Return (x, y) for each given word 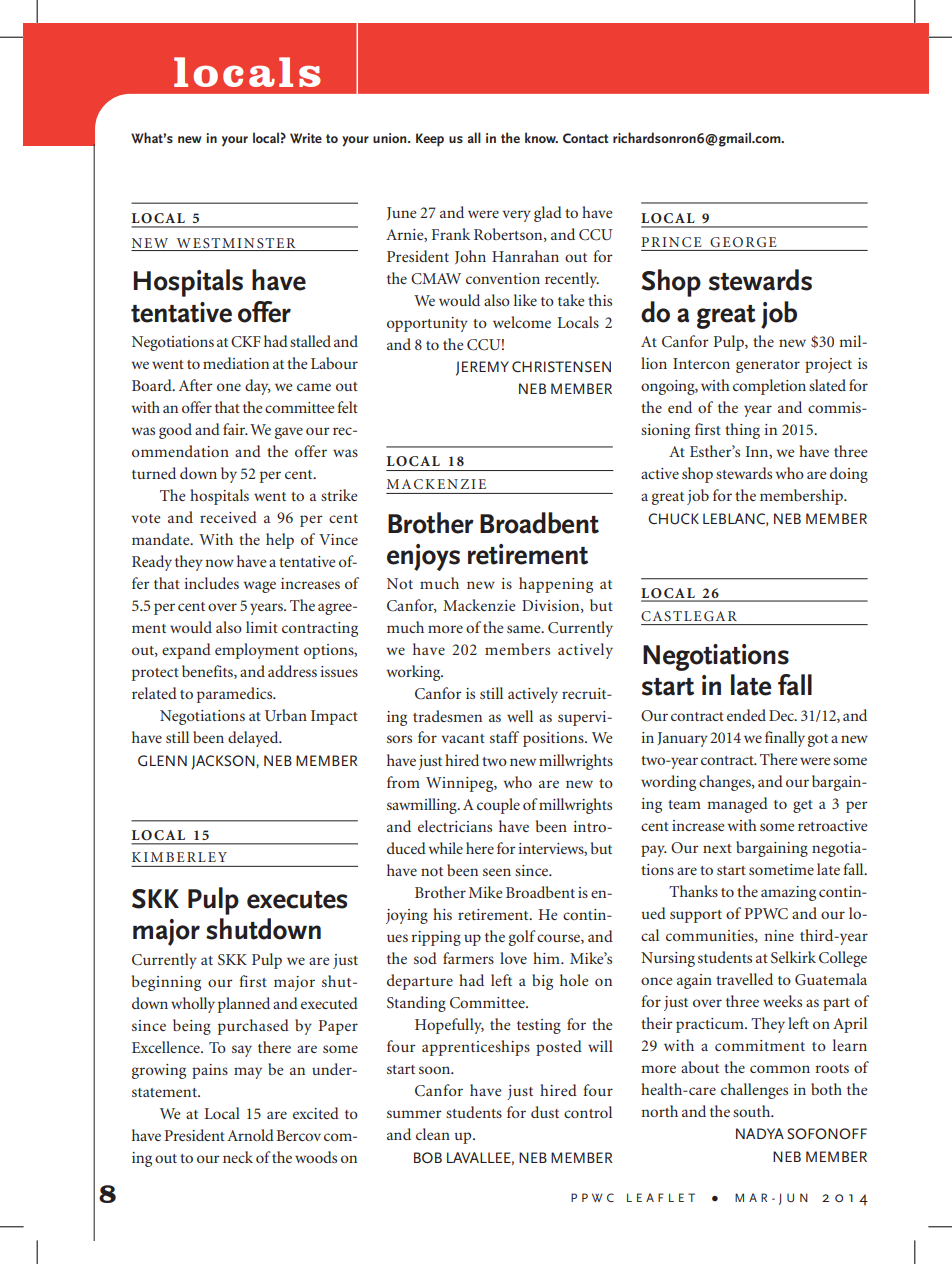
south (753, 1111)
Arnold (250, 1135)
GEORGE (743, 242)
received (228, 517)
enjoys (423, 557)
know (541, 137)
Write (306, 138)
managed (737, 805)
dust (545, 1112)
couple (498, 806)
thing (742, 431)
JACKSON (223, 762)
